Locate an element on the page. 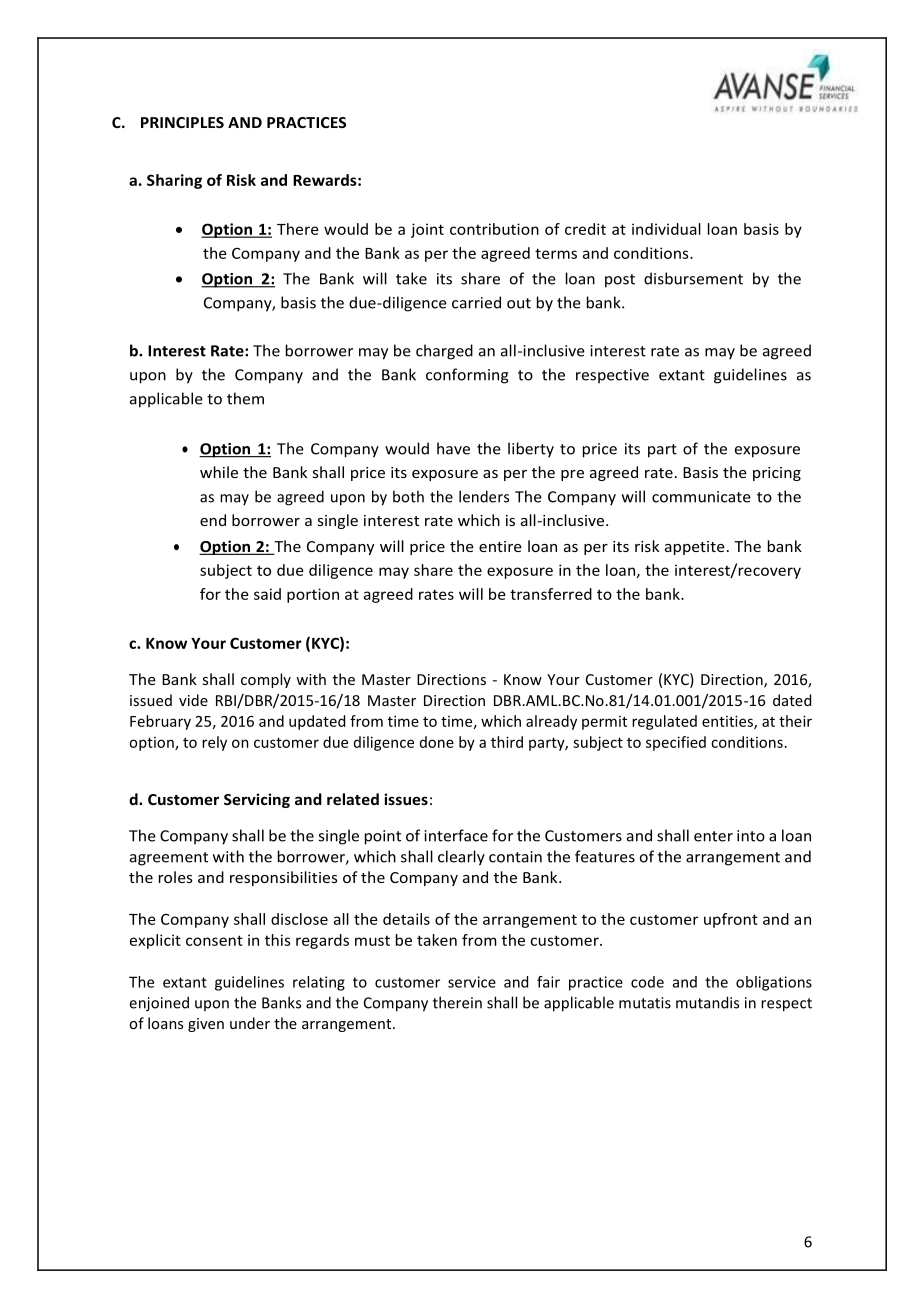 The image size is (924, 1308). entire is located at coordinates (500, 546).
